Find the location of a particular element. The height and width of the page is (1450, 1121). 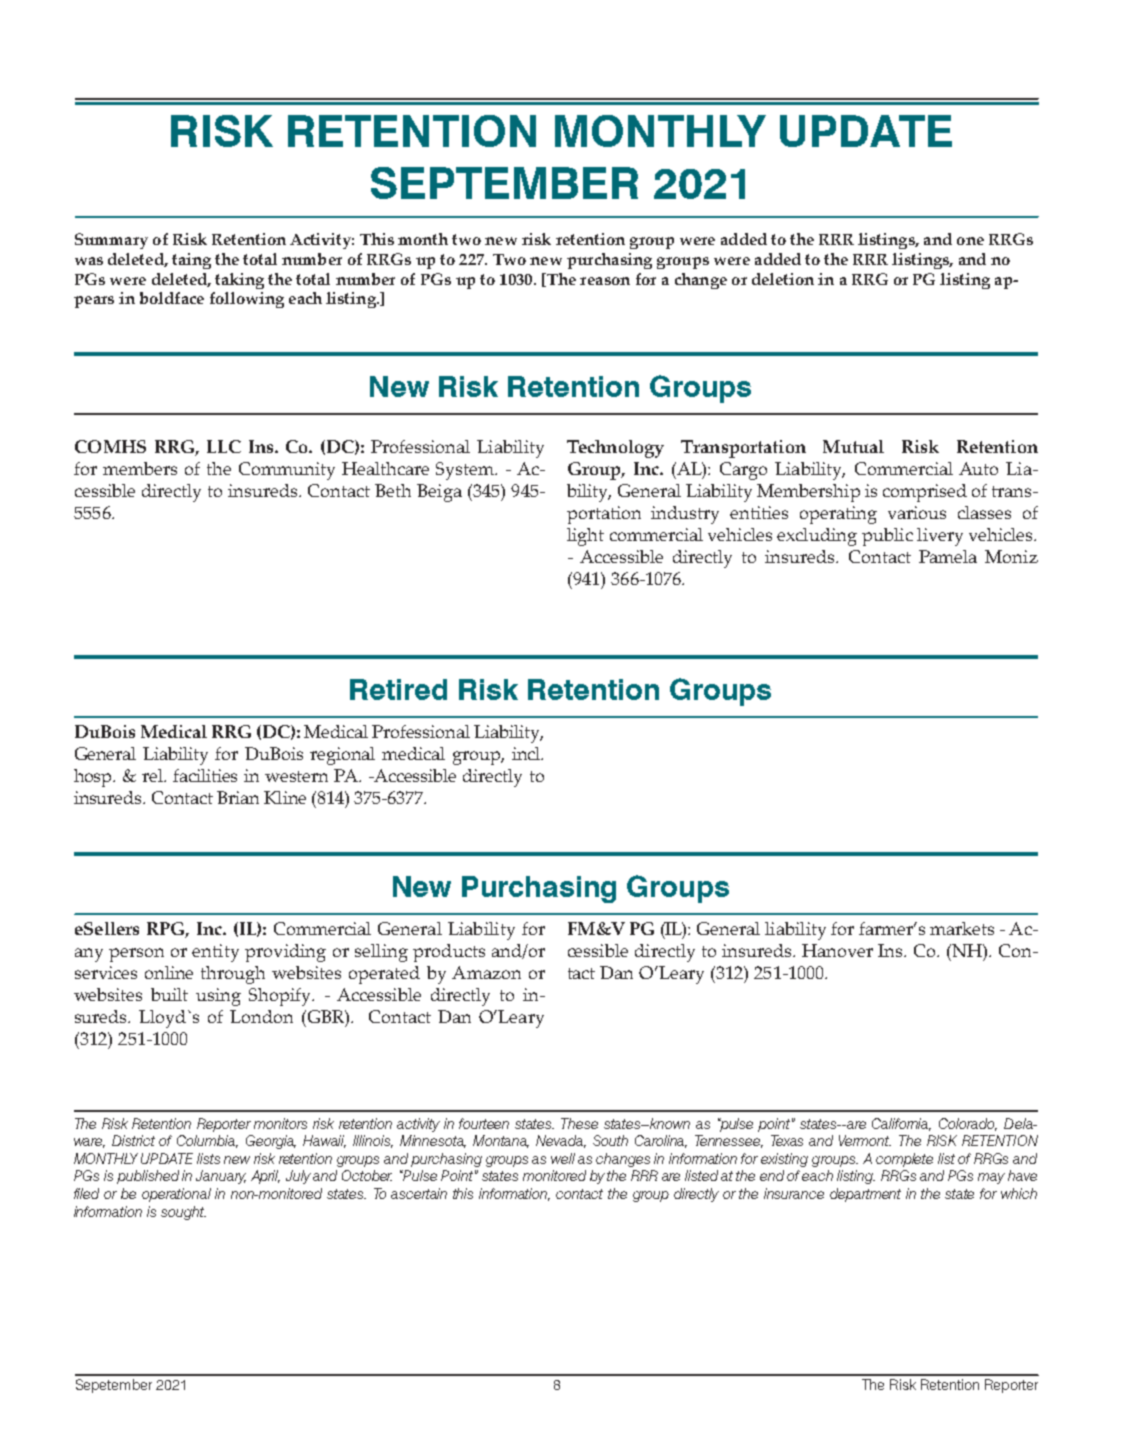

SEPTEMBER is located at coordinates (504, 183).
